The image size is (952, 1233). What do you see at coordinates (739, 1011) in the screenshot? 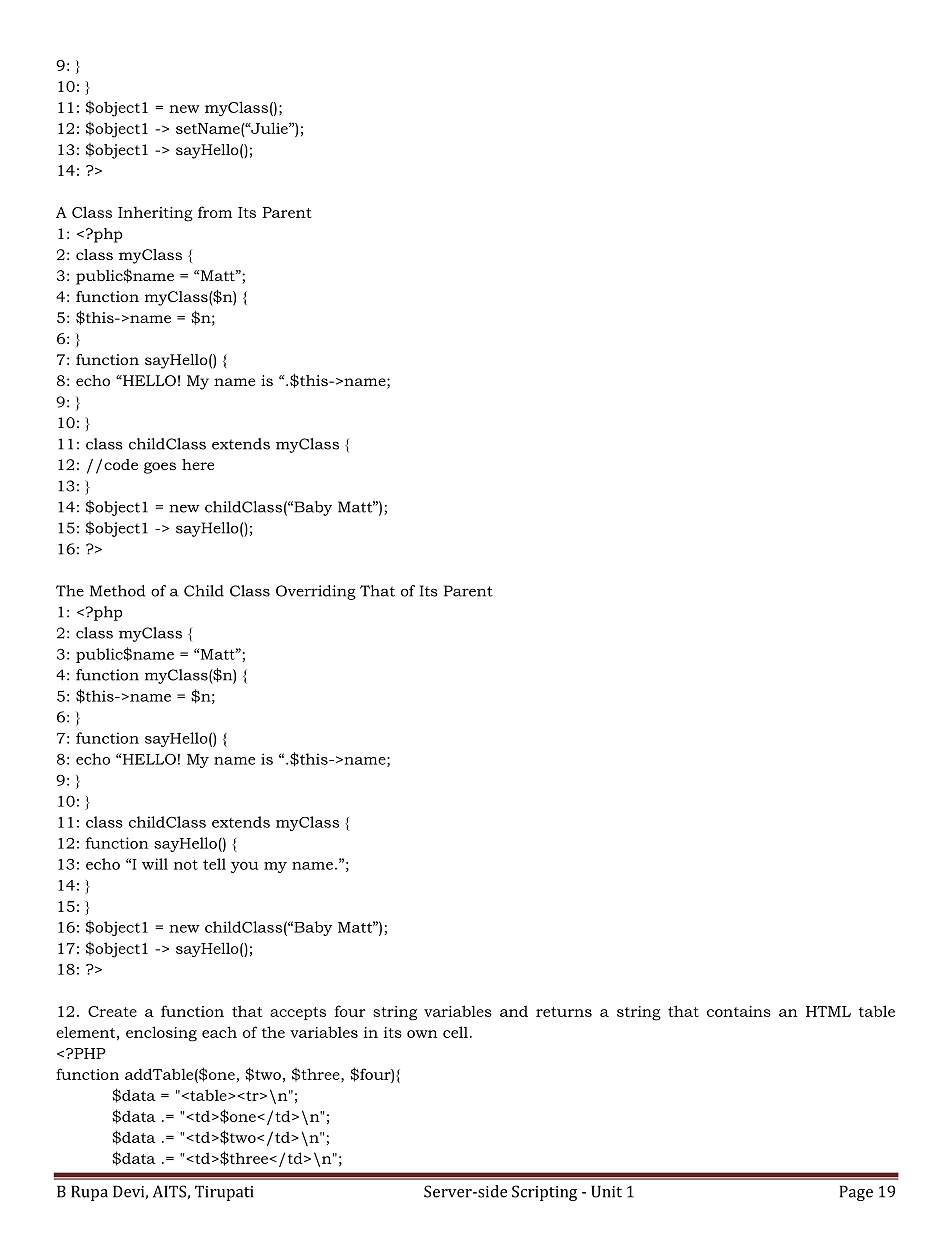
I see `contains` at bounding box center [739, 1011].
